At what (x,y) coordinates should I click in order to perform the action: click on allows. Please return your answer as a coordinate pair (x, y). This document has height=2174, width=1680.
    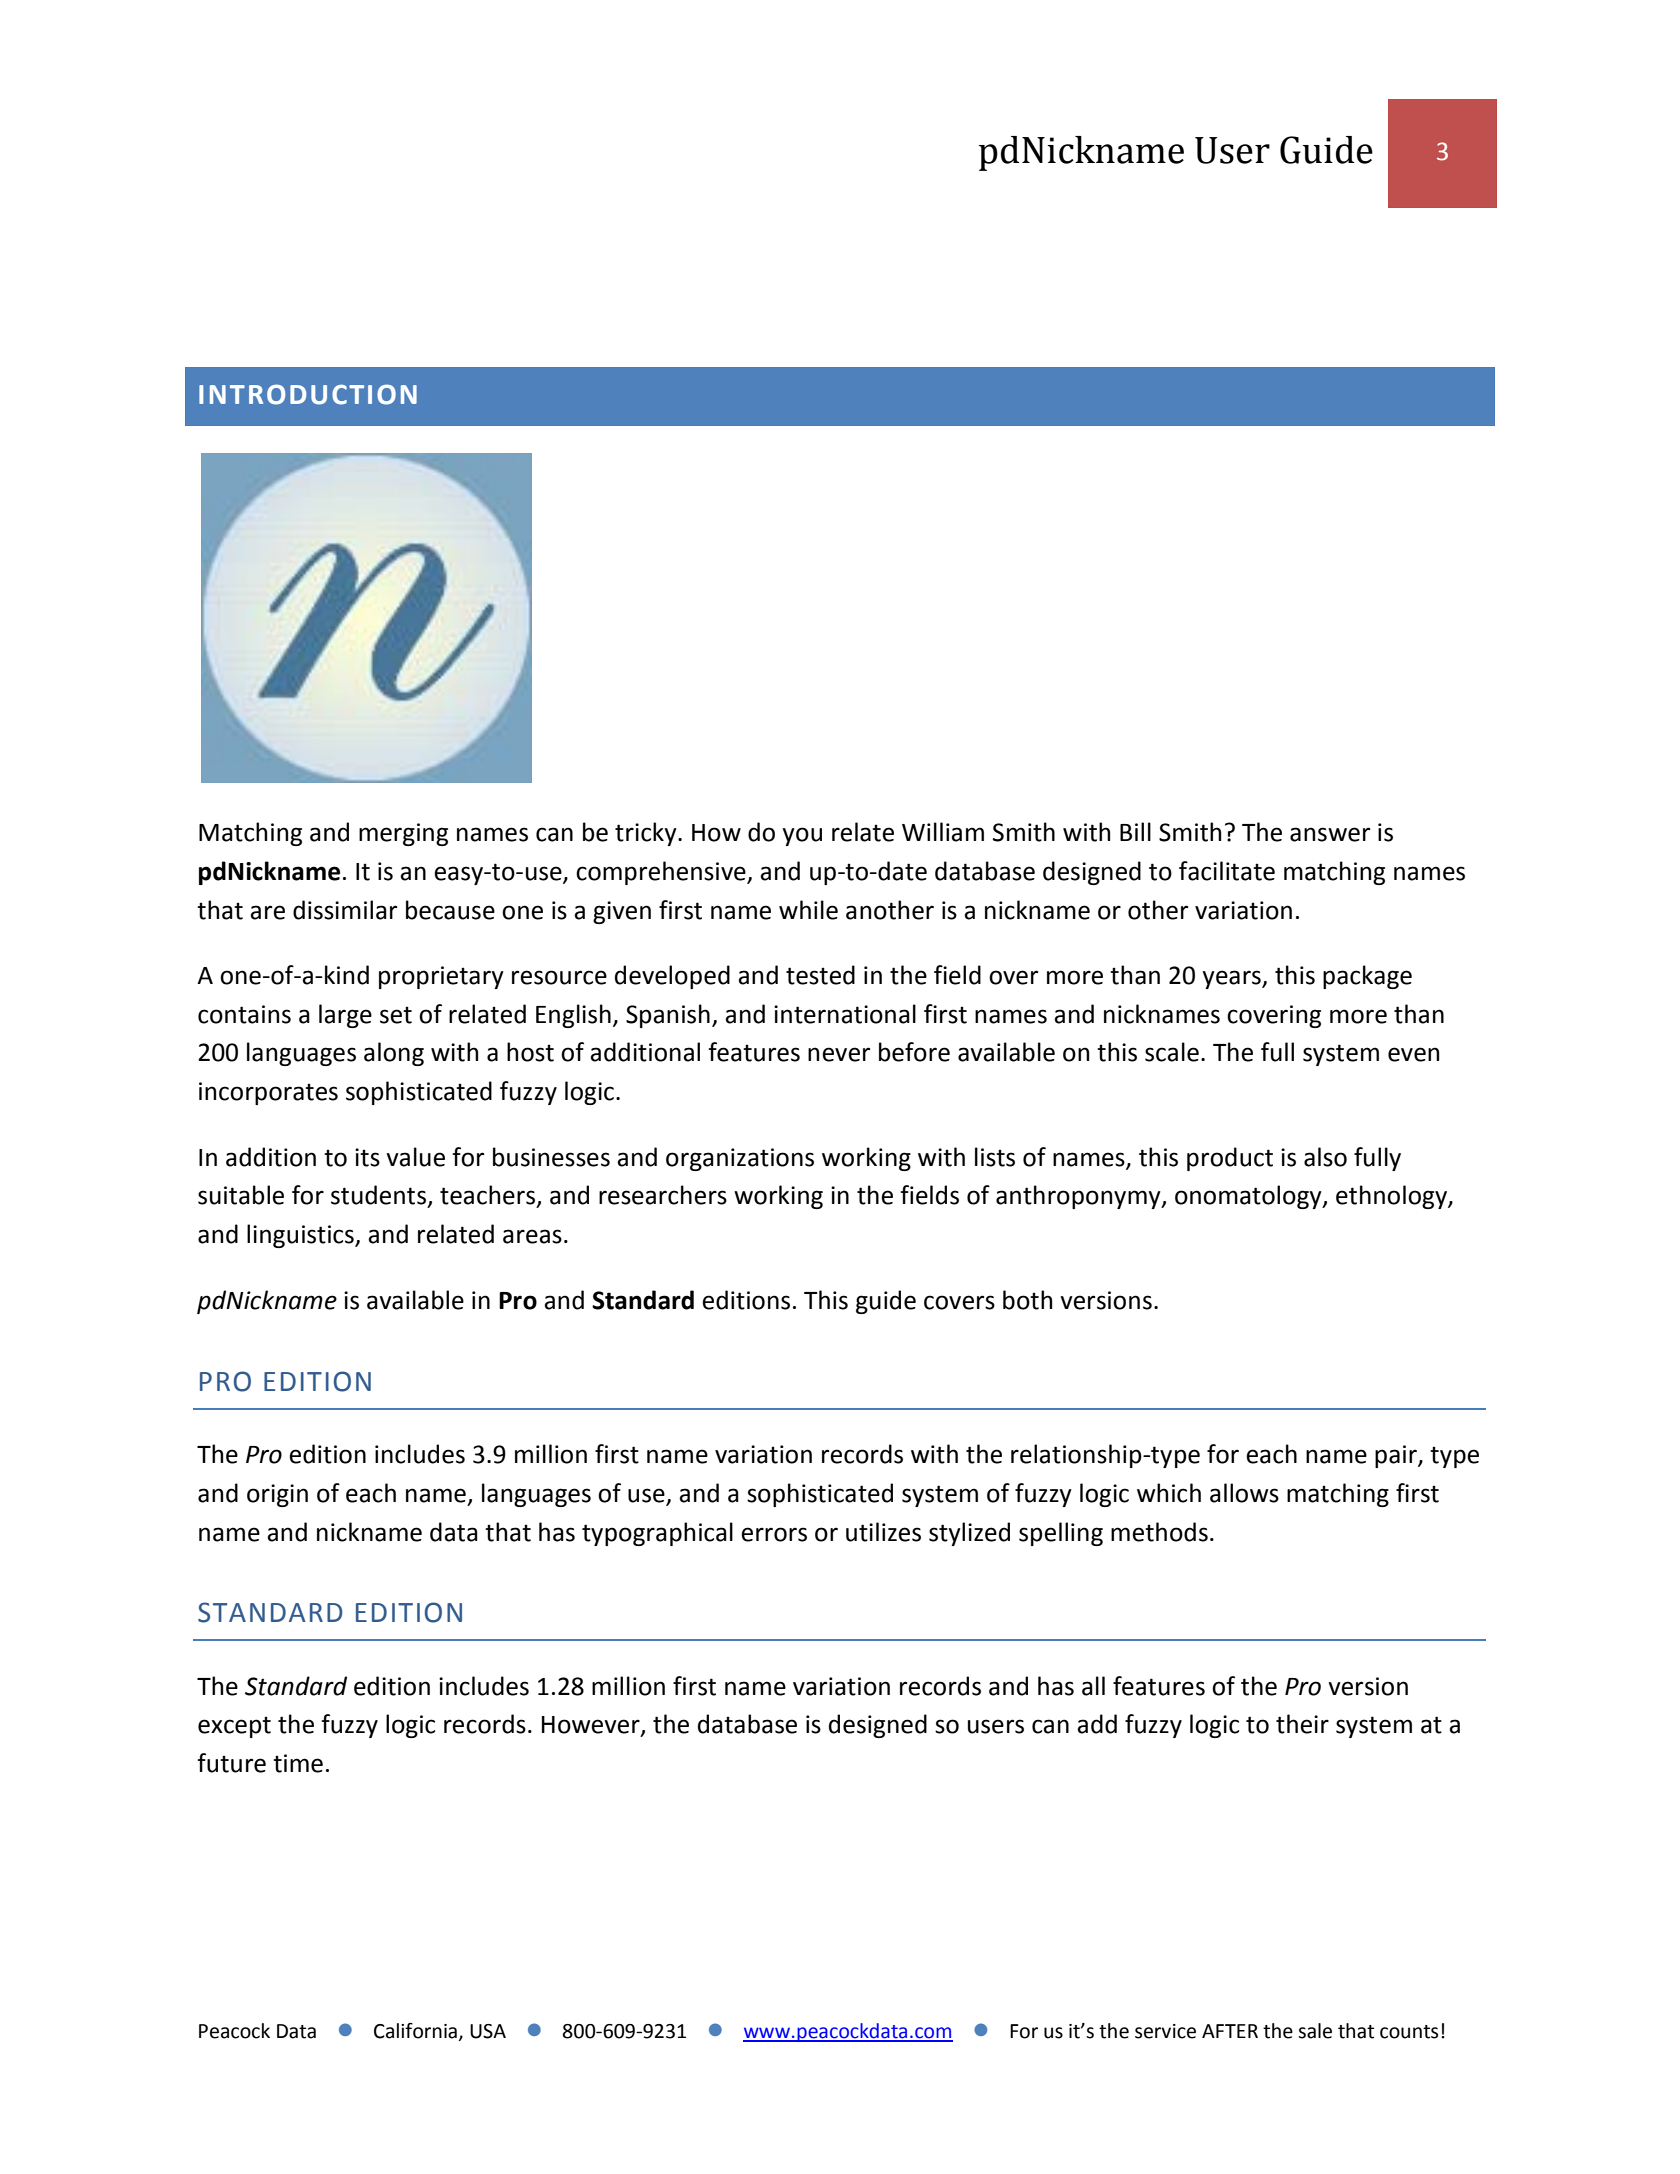
    Looking at the image, I should click on (1244, 1493).
